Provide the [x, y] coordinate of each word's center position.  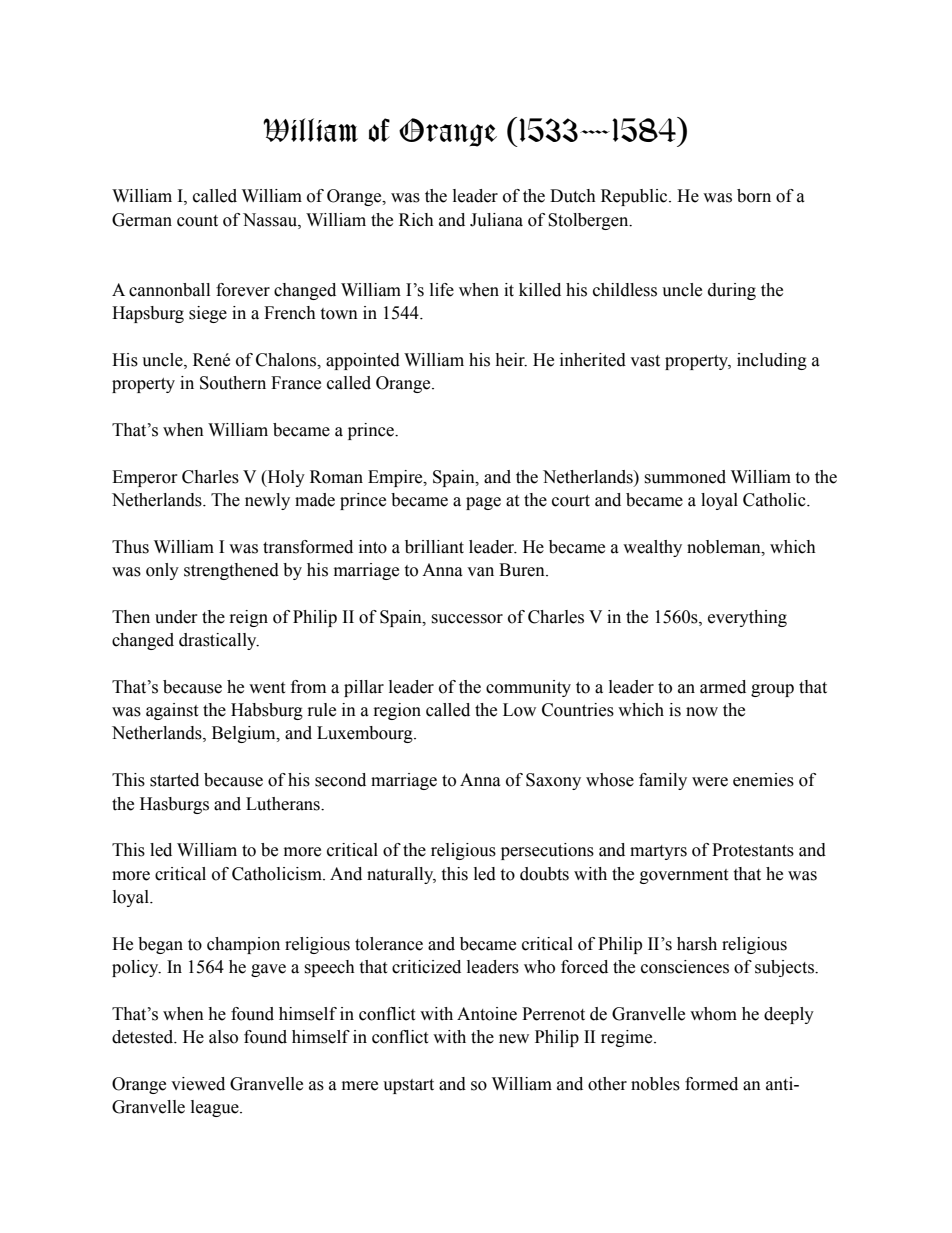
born [754, 196]
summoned [685, 477]
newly [267, 501]
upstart [408, 1086]
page [483, 503]
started [174, 780]
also [223, 1037]
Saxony [553, 781]
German [142, 220]
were [710, 782]
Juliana [496, 220]
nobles [655, 1084]
